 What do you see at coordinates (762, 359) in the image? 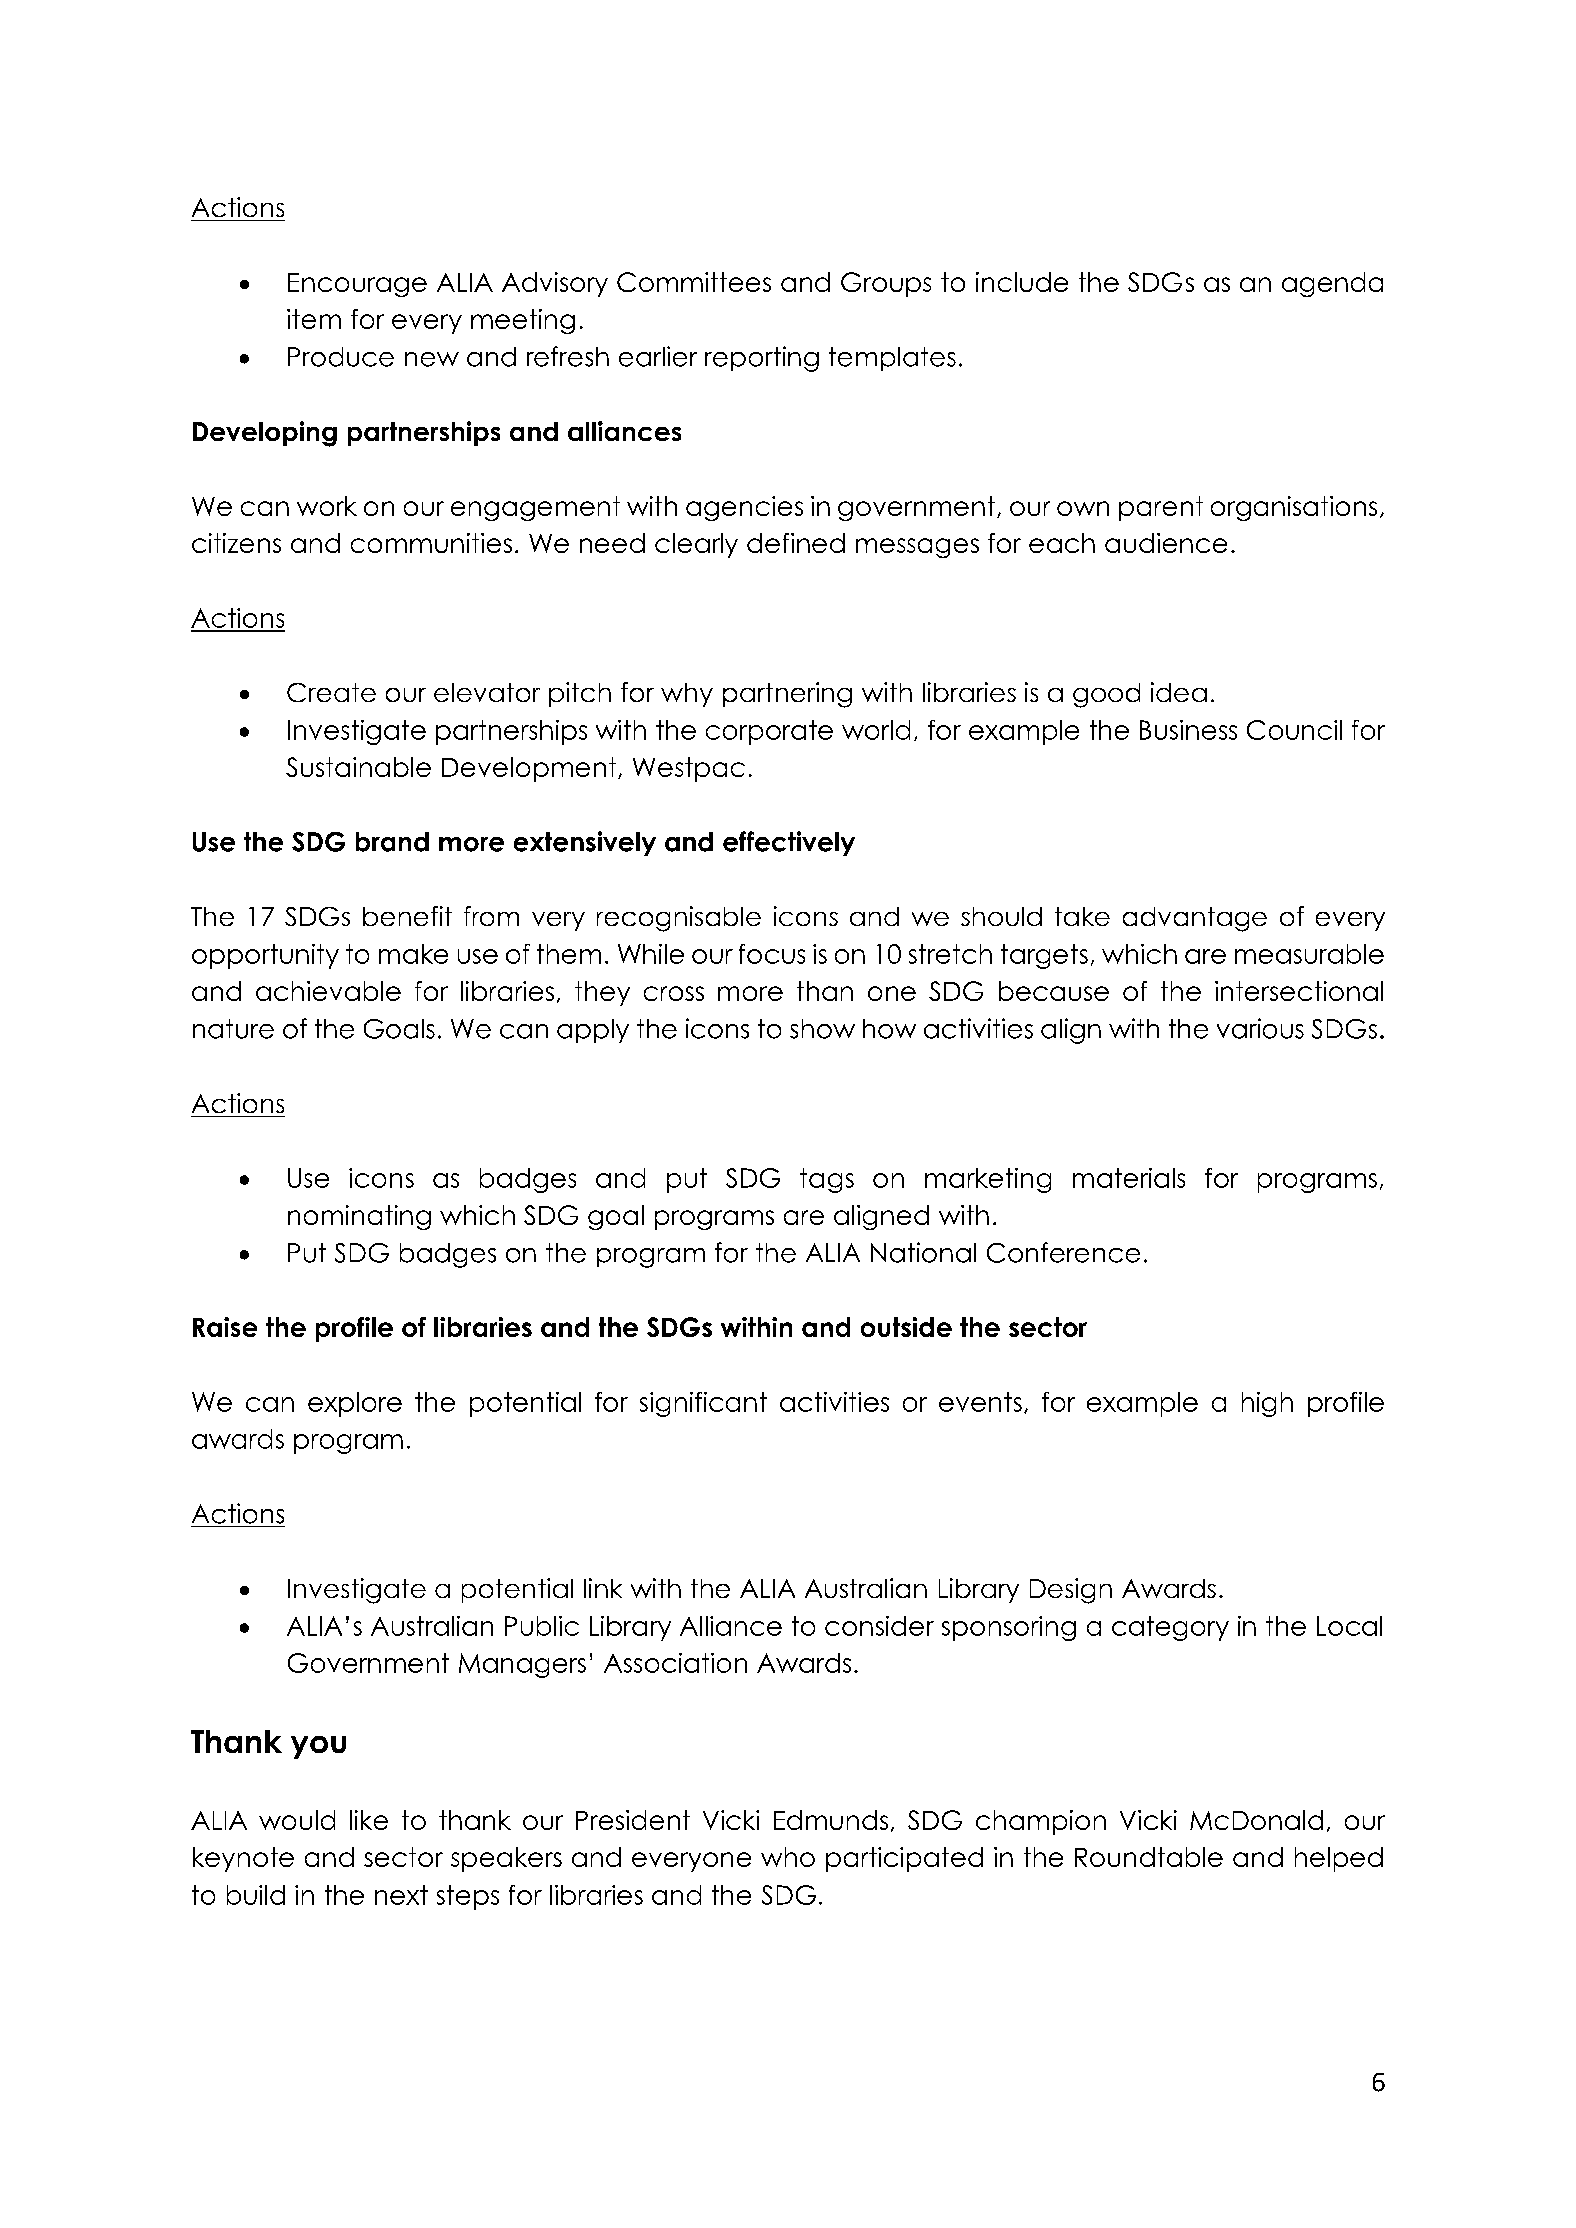
I see `reporting` at bounding box center [762, 359].
